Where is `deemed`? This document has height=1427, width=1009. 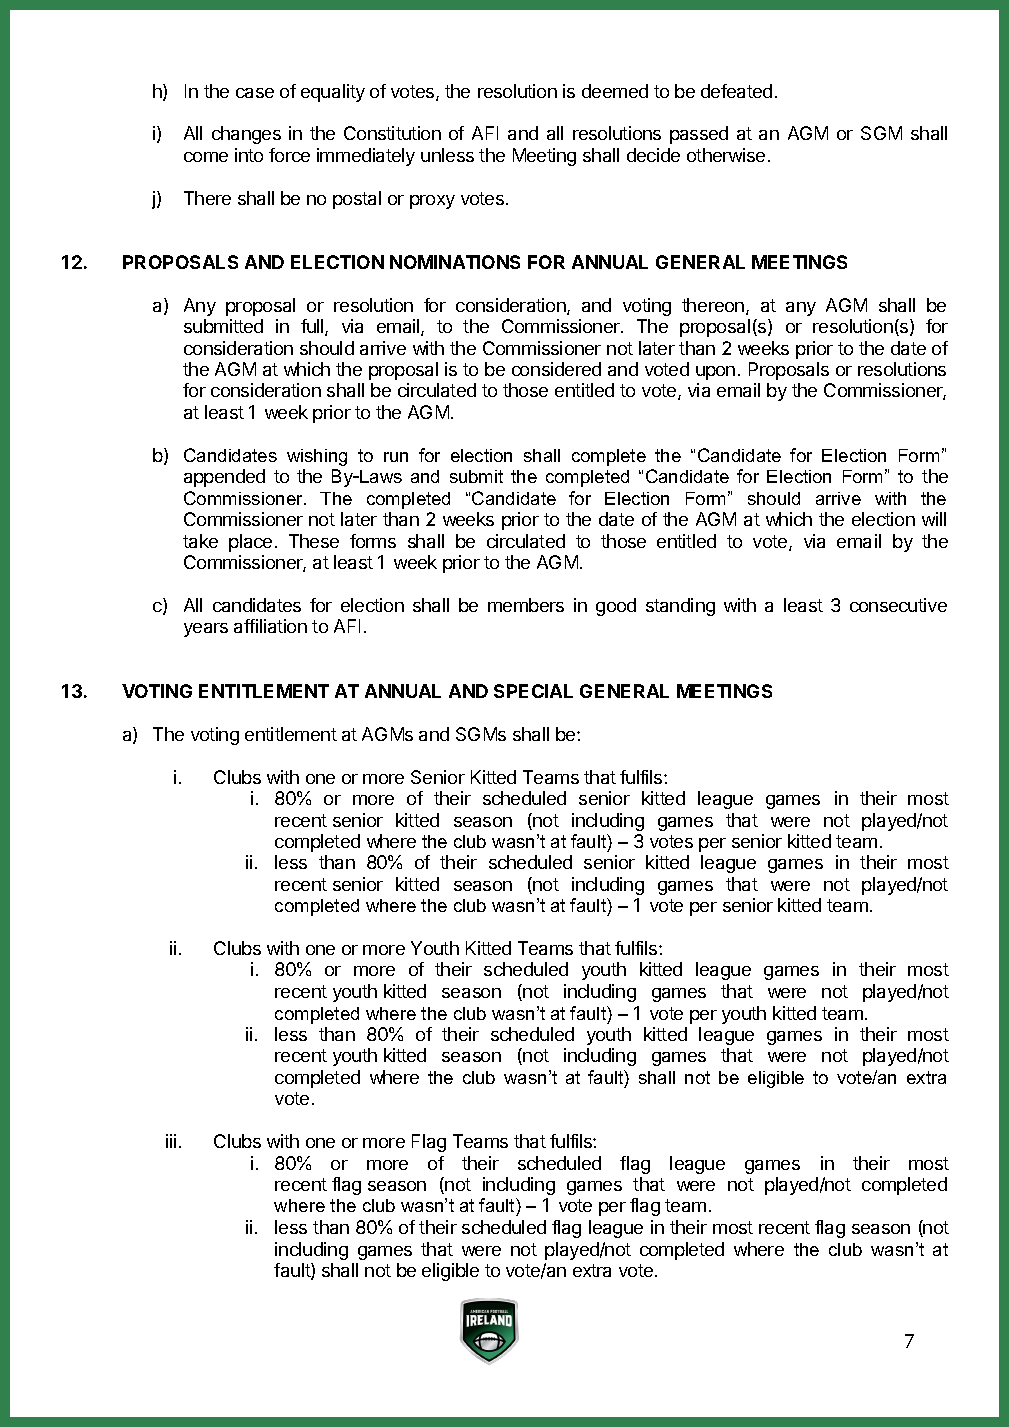
deemed is located at coordinates (615, 91).
